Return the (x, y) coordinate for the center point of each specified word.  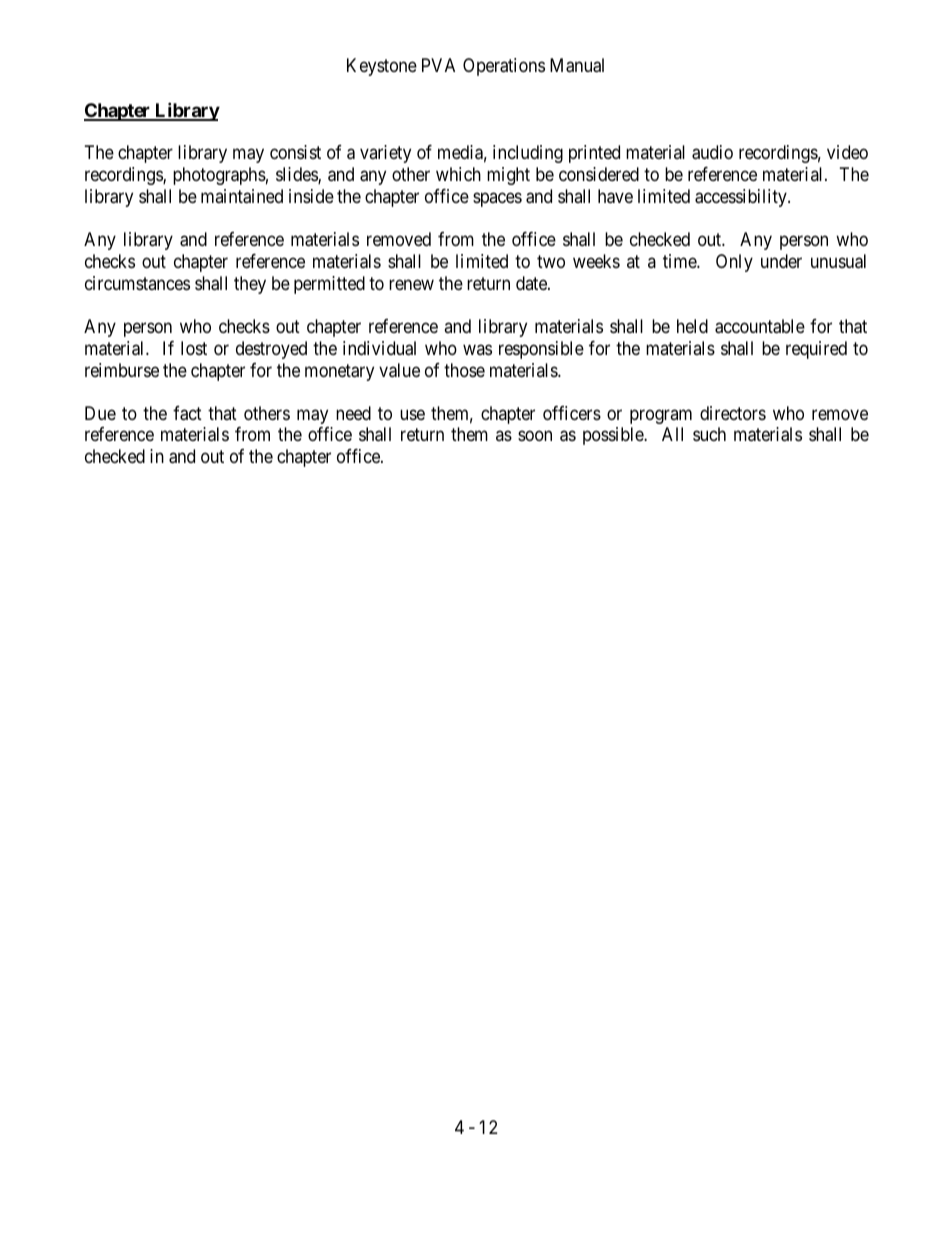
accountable (760, 326)
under (781, 261)
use (412, 414)
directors (733, 413)
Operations (504, 67)
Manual (577, 65)
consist (295, 152)
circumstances (137, 283)
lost (194, 348)
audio (712, 152)
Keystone (382, 67)
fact (187, 413)
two (551, 261)
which (458, 174)
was (477, 349)
